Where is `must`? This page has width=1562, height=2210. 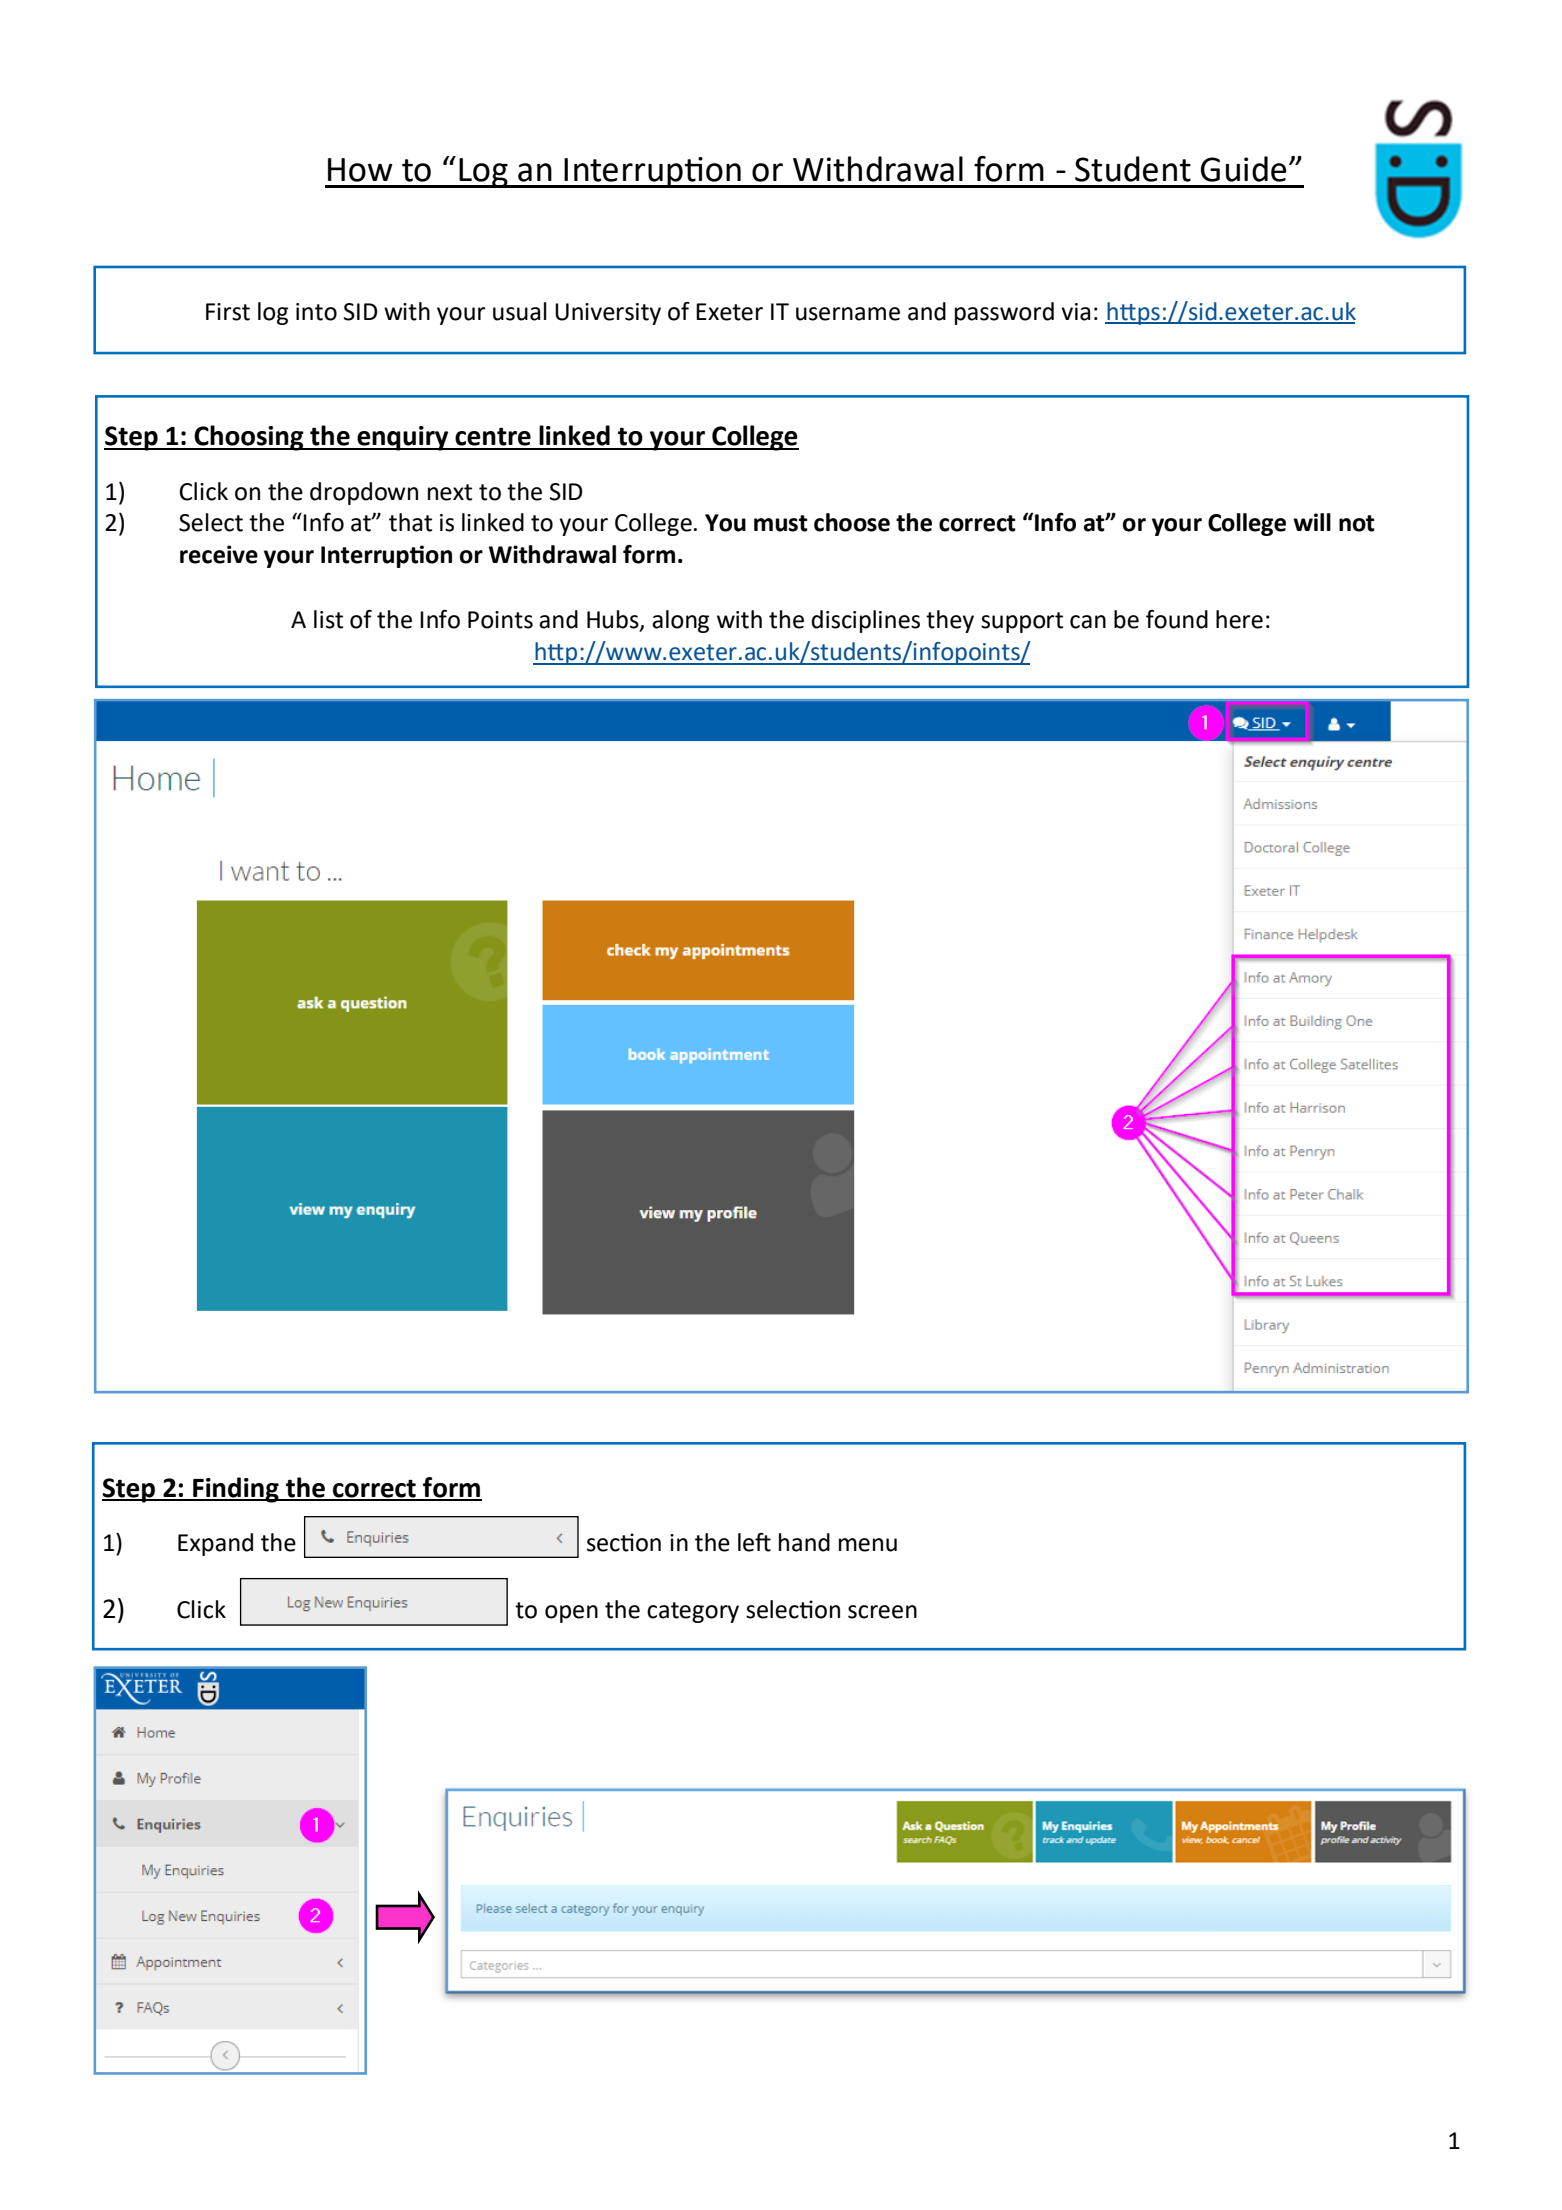 must is located at coordinates (781, 523).
